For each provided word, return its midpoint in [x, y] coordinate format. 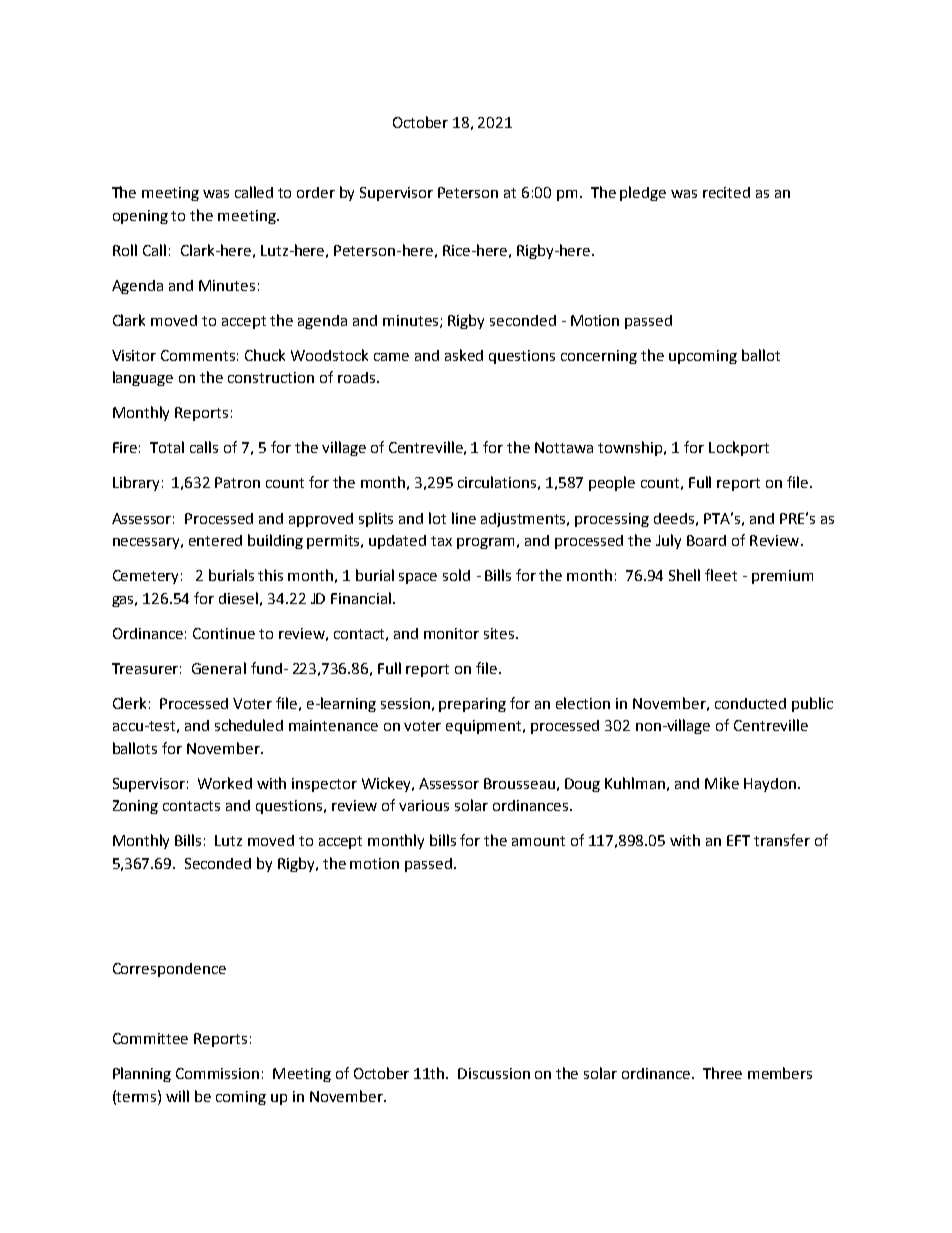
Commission [217, 1073]
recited [726, 192]
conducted [750, 703]
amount [538, 841]
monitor [451, 633]
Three [722, 1073]
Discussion [494, 1073]
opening [140, 217]
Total [167, 447]
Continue [224, 633]
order [316, 192]
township [631, 448]
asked [464, 355]
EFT [738, 840]
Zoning [135, 807]
